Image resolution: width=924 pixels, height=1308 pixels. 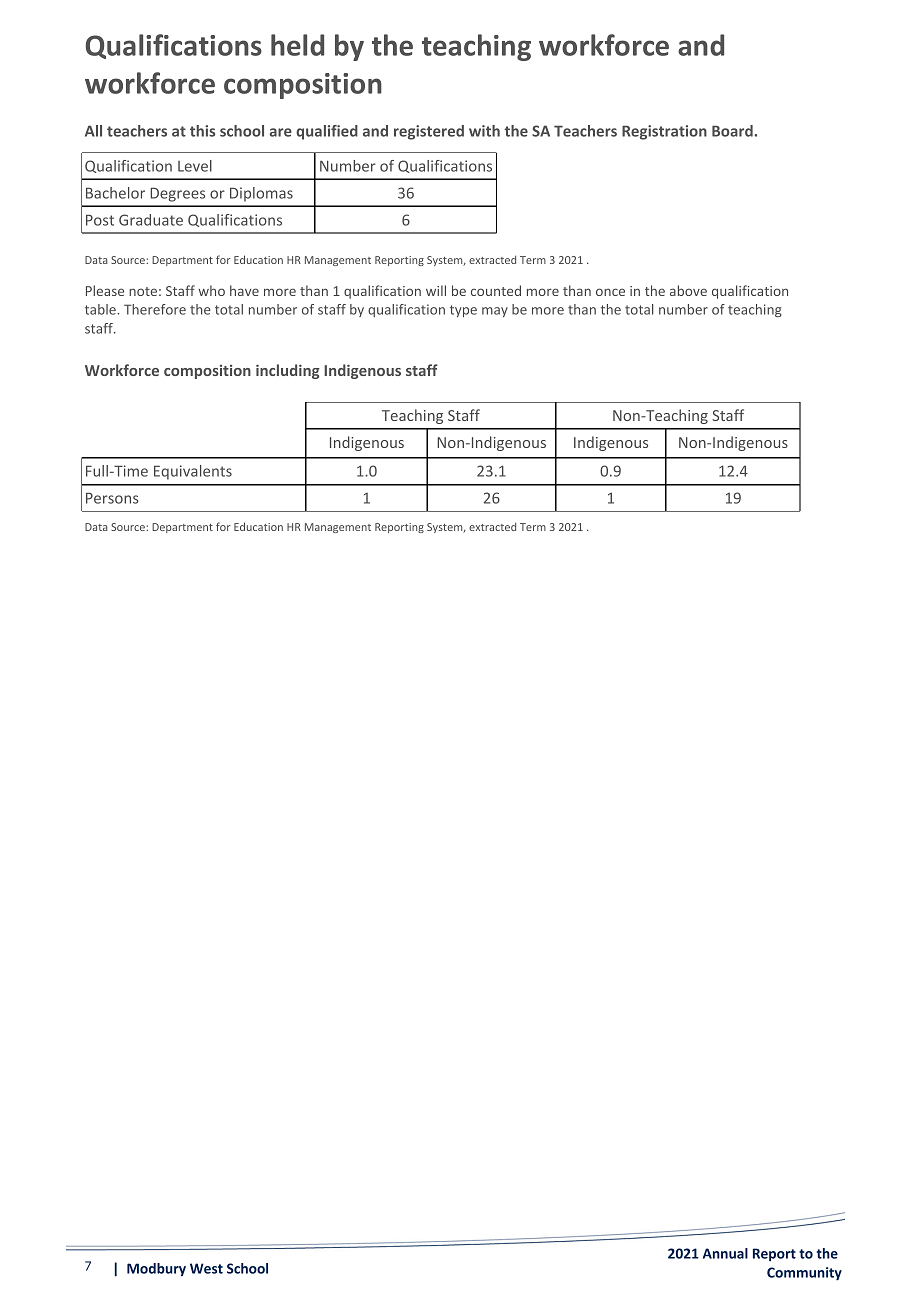 I want to click on registered, so click(x=429, y=132).
